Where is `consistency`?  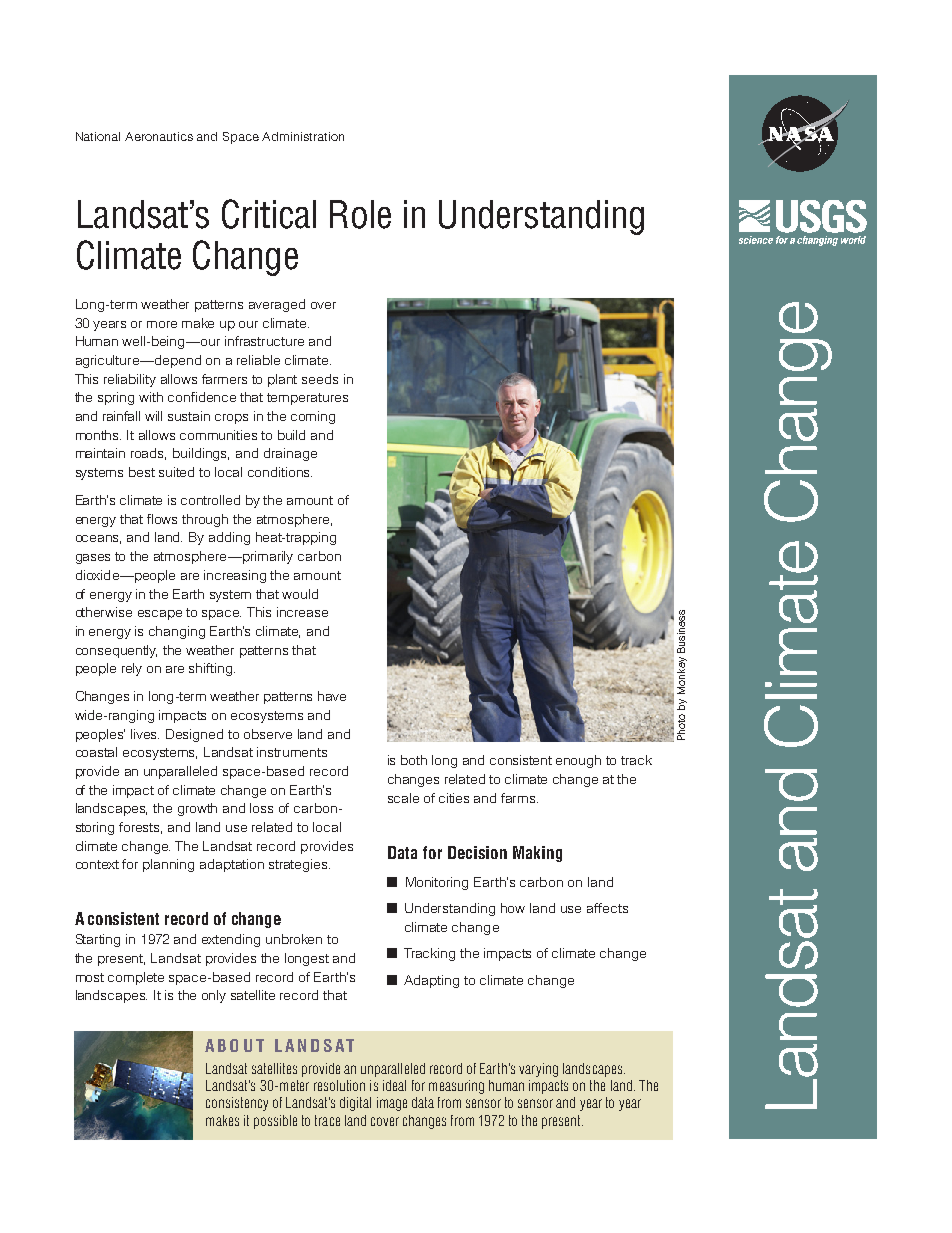
consistency is located at coordinates (237, 1104).
